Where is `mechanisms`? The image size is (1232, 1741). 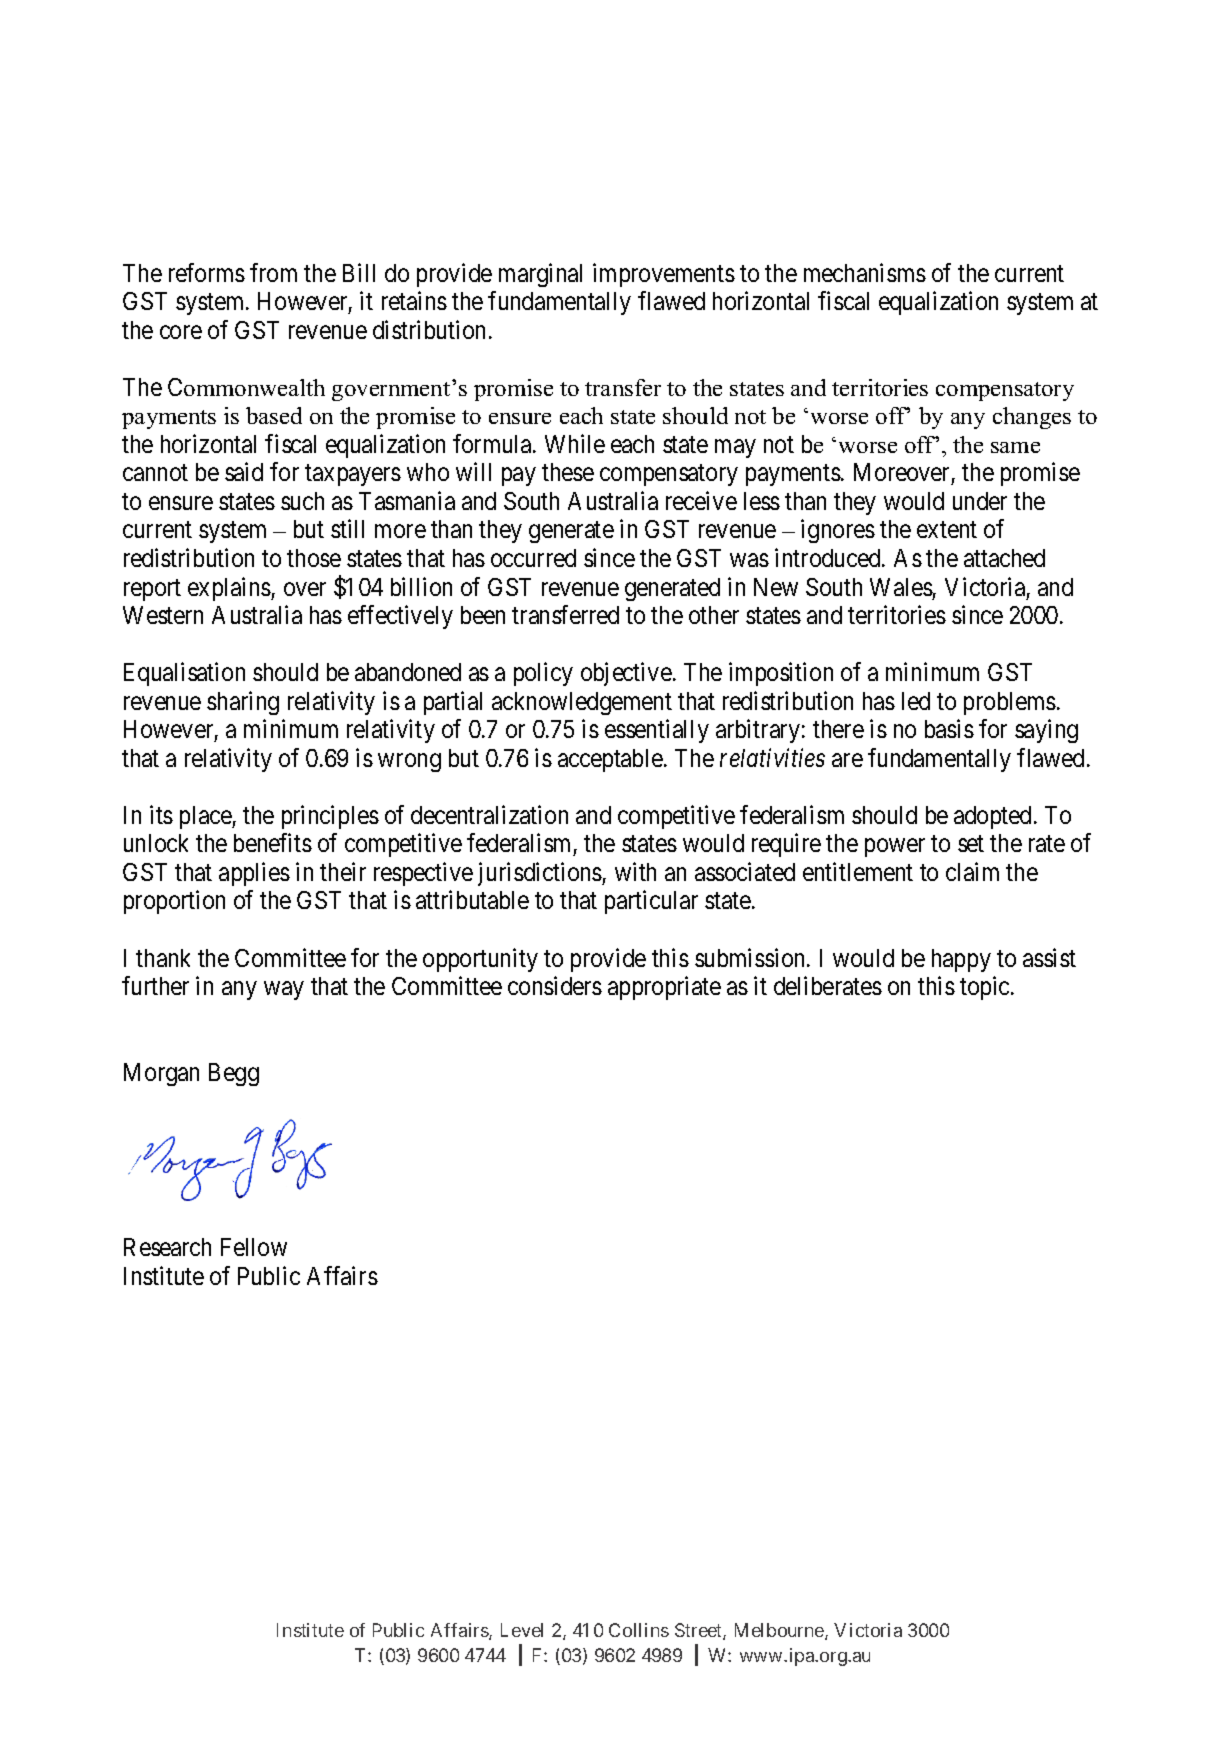 mechanisms is located at coordinates (865, 272).
